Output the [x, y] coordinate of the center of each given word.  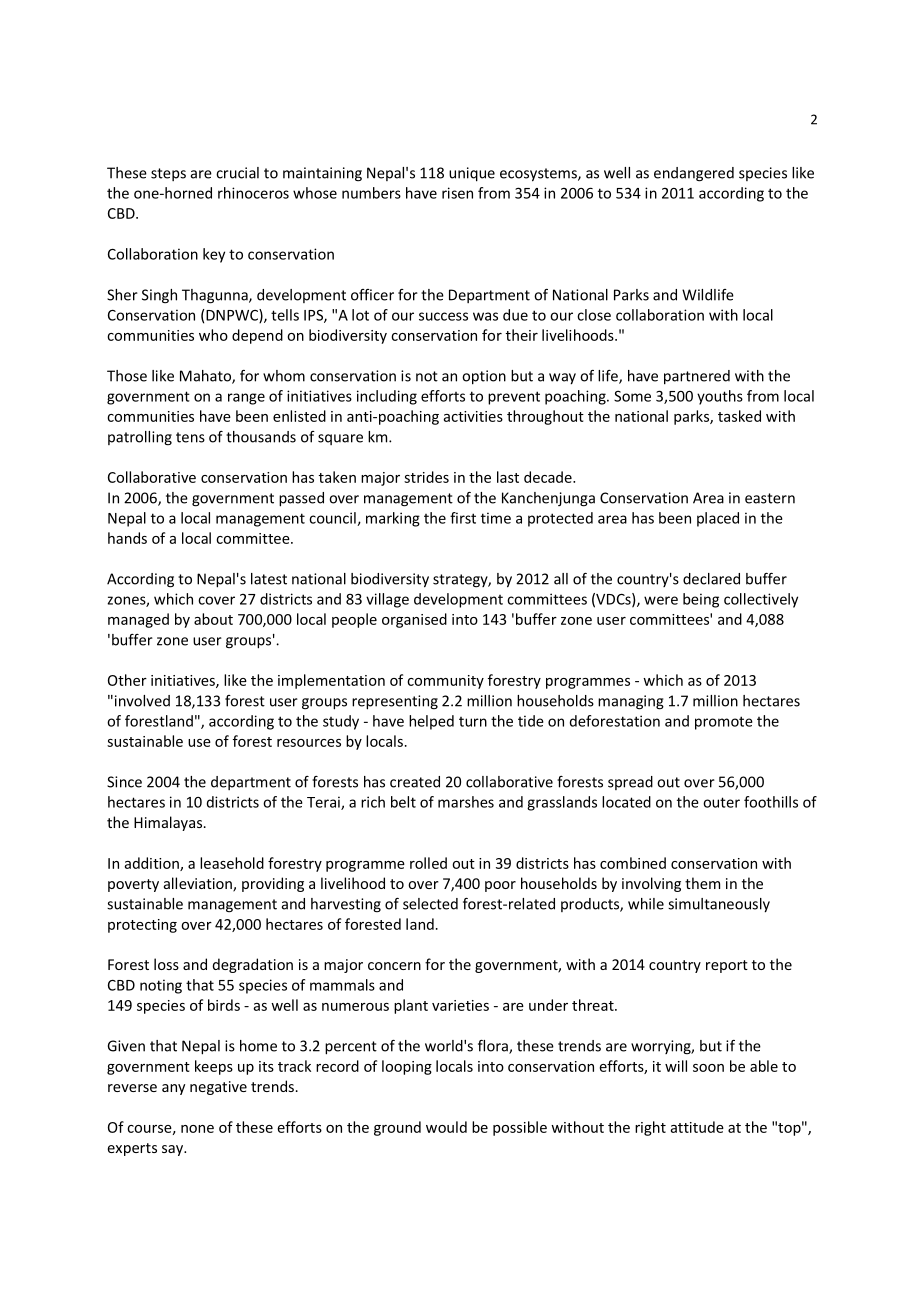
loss [166, 964]
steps [168, 174]
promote [724, 723]
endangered [694, 174]
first [463, 518]
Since [124, 782]
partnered [697, 377]
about [213, 619]
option [484, 377]
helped [431, 722]
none [197, 1129]
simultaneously [719, 905]
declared [711, 579]
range [246, 399]
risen [457, 193]
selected [430, 904]
